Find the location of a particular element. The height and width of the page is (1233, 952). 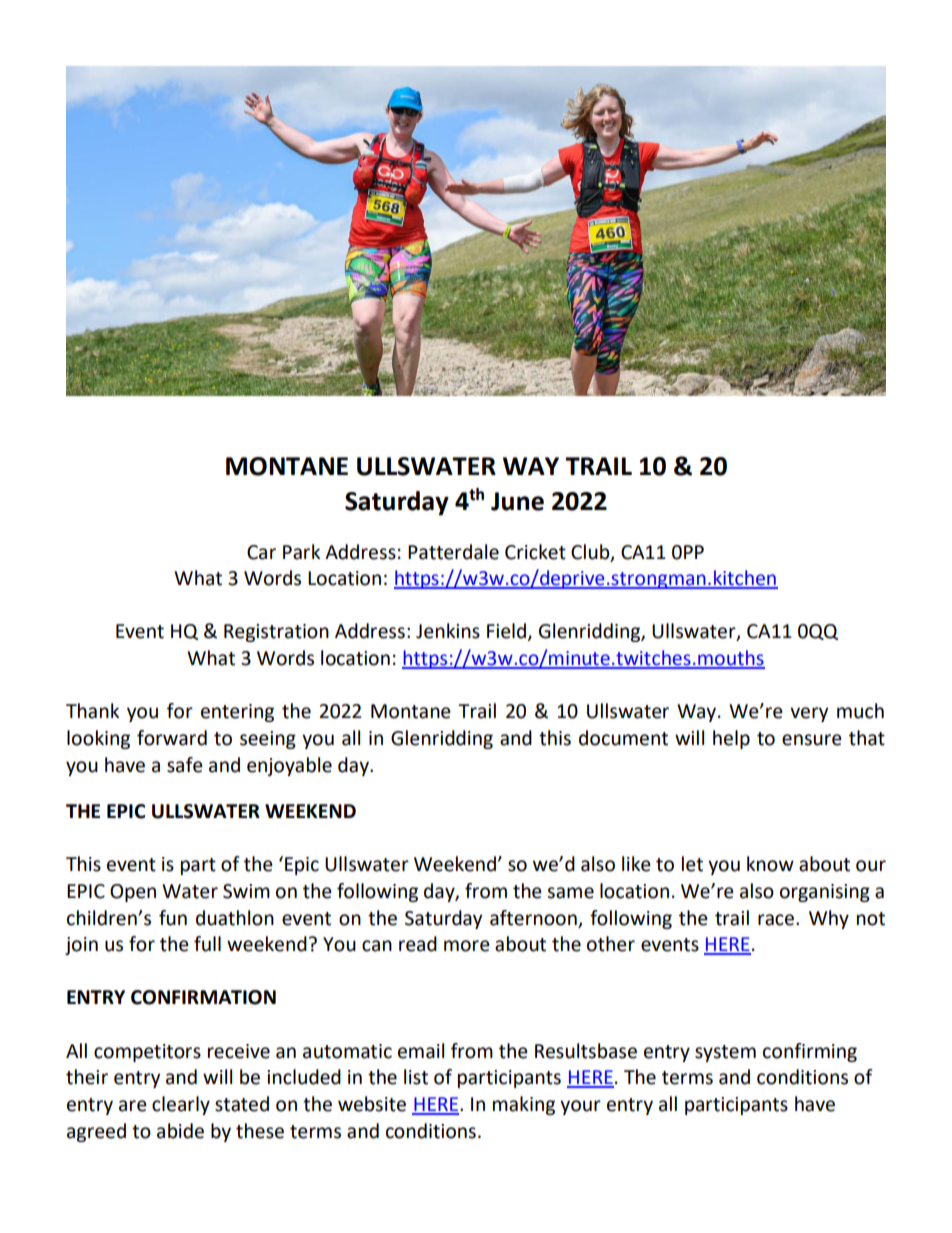

safe is located at coordinates (185, 765).
